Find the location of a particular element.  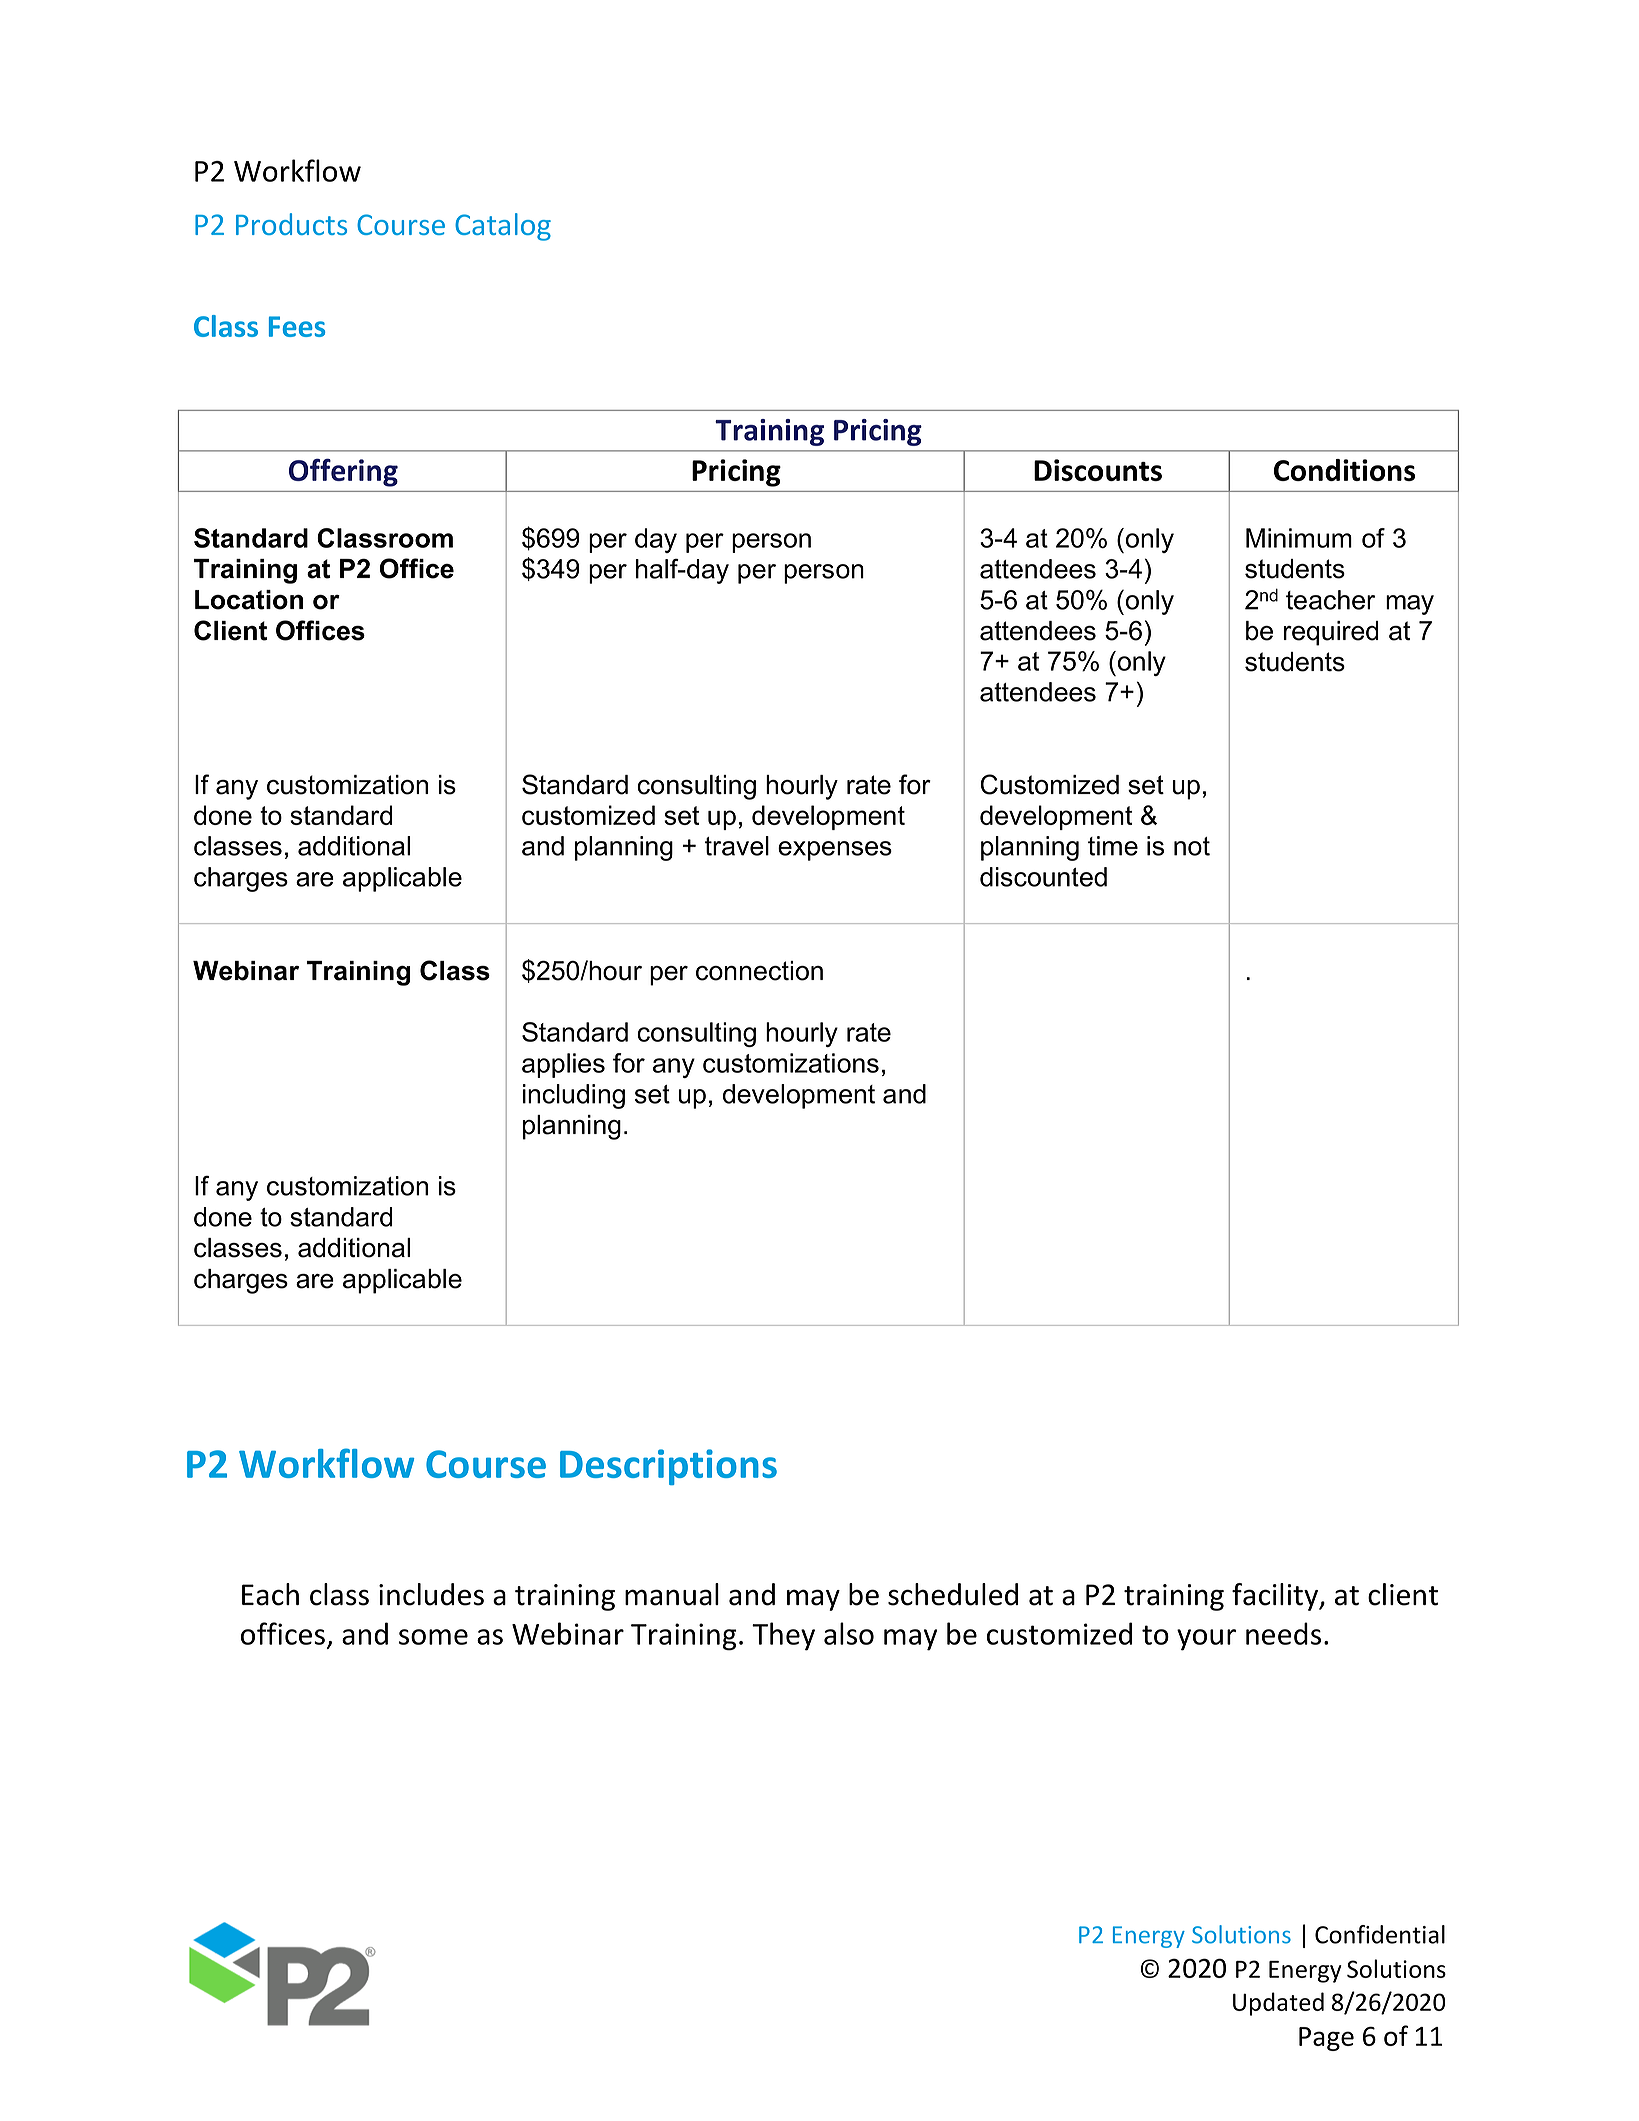

includes is located at coordinates (431, 1594).
